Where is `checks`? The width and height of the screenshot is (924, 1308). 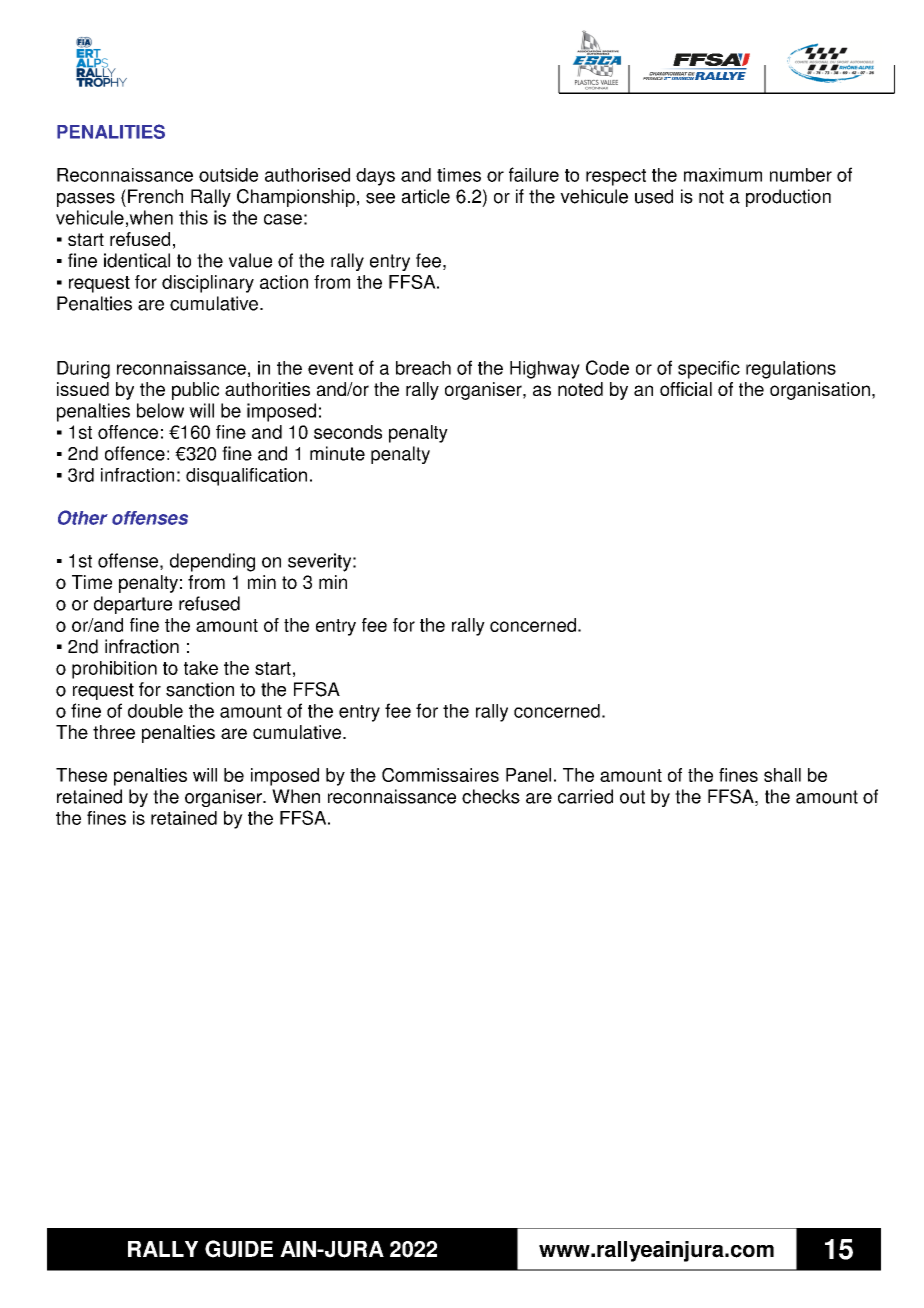 checks is located at coordinates (491, 796).
